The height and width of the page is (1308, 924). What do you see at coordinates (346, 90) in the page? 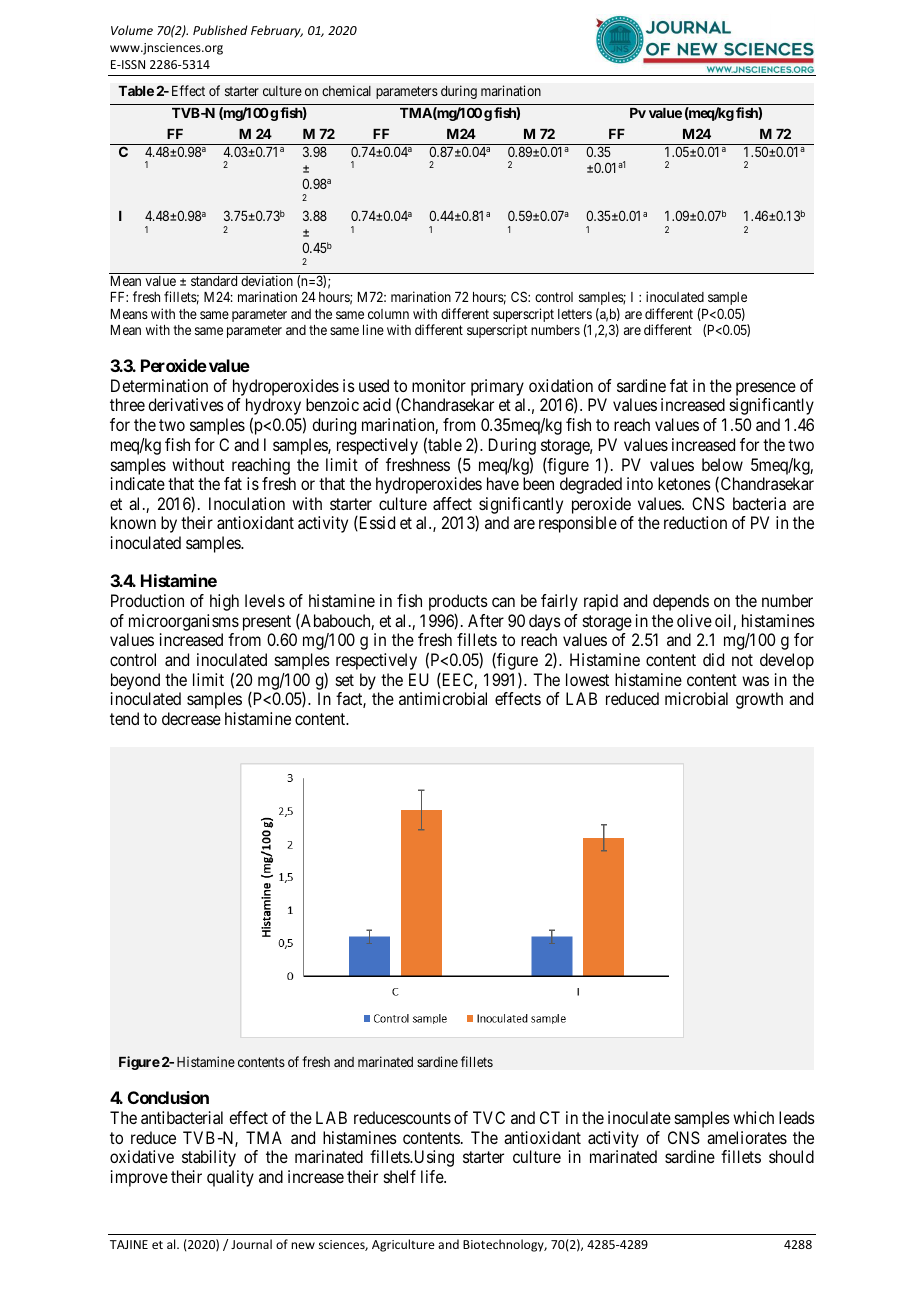
I see `chemical` at bounding box center [346, 90].
